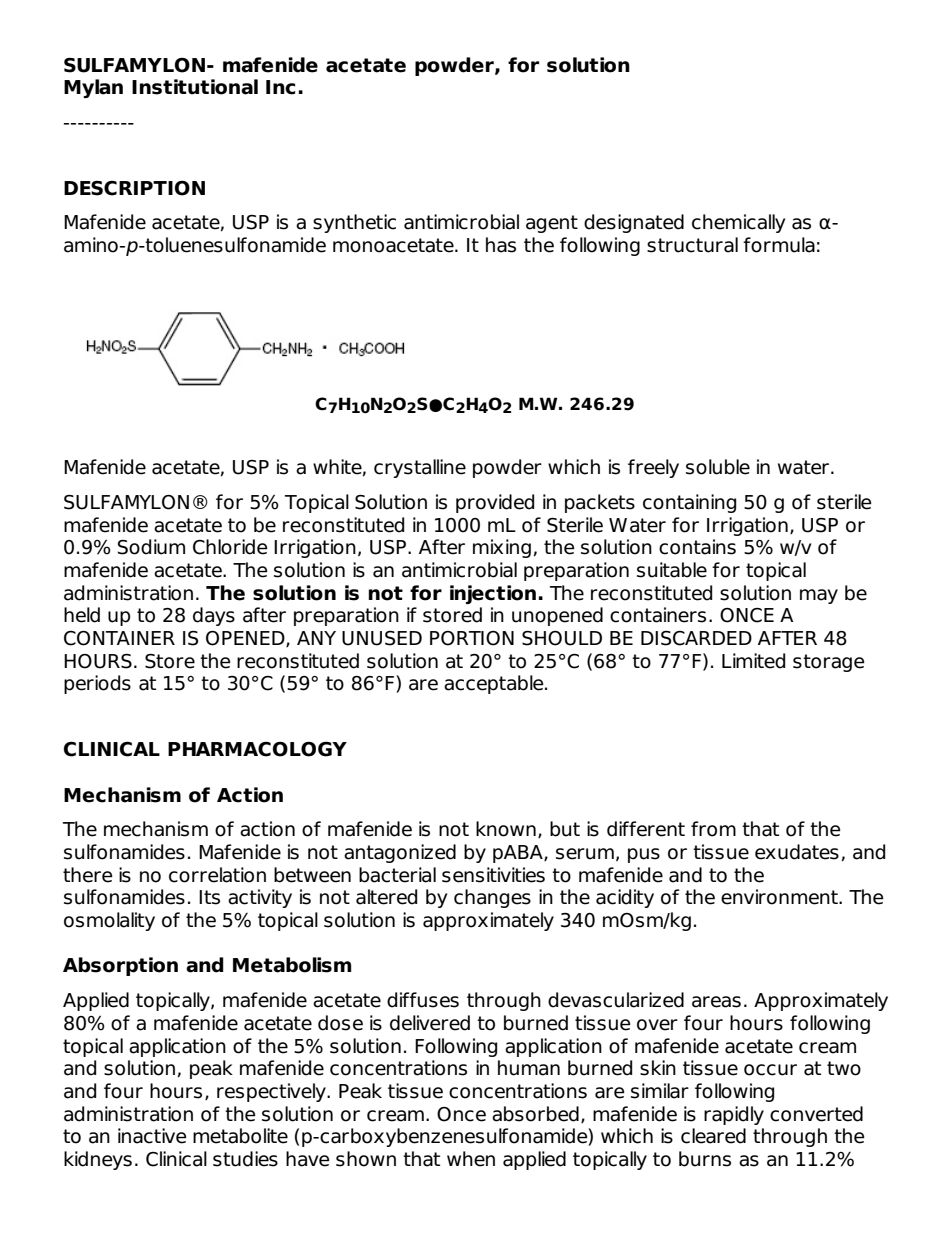 Image resolution: width=952 pixels, height=1233 pixels. Describe the element at coordinates (195, 87) in the document. I see `Institutional` at that location.
